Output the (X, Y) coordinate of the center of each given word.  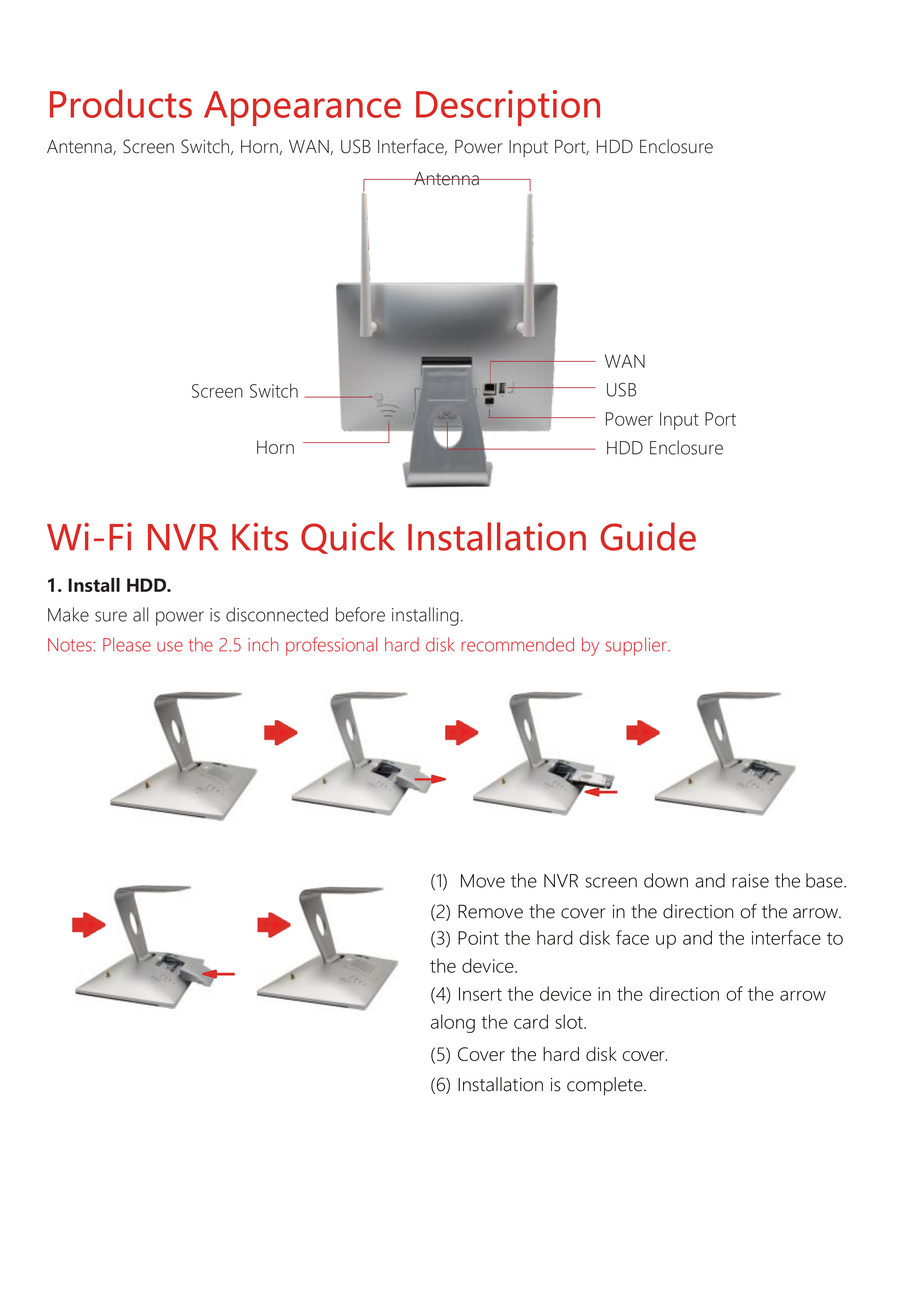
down (666, 880)
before (360, 614)
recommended (517, 644)
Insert (480, 994)
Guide (648, 536)
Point (478, 938)
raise (750, 881)
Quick (348, 538)
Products (121, 103)
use (170, 646)
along (453, 1023)
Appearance (302, 108)
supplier (637, 646)
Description (508, 108)
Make (68, 614)
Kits (260, 537)
